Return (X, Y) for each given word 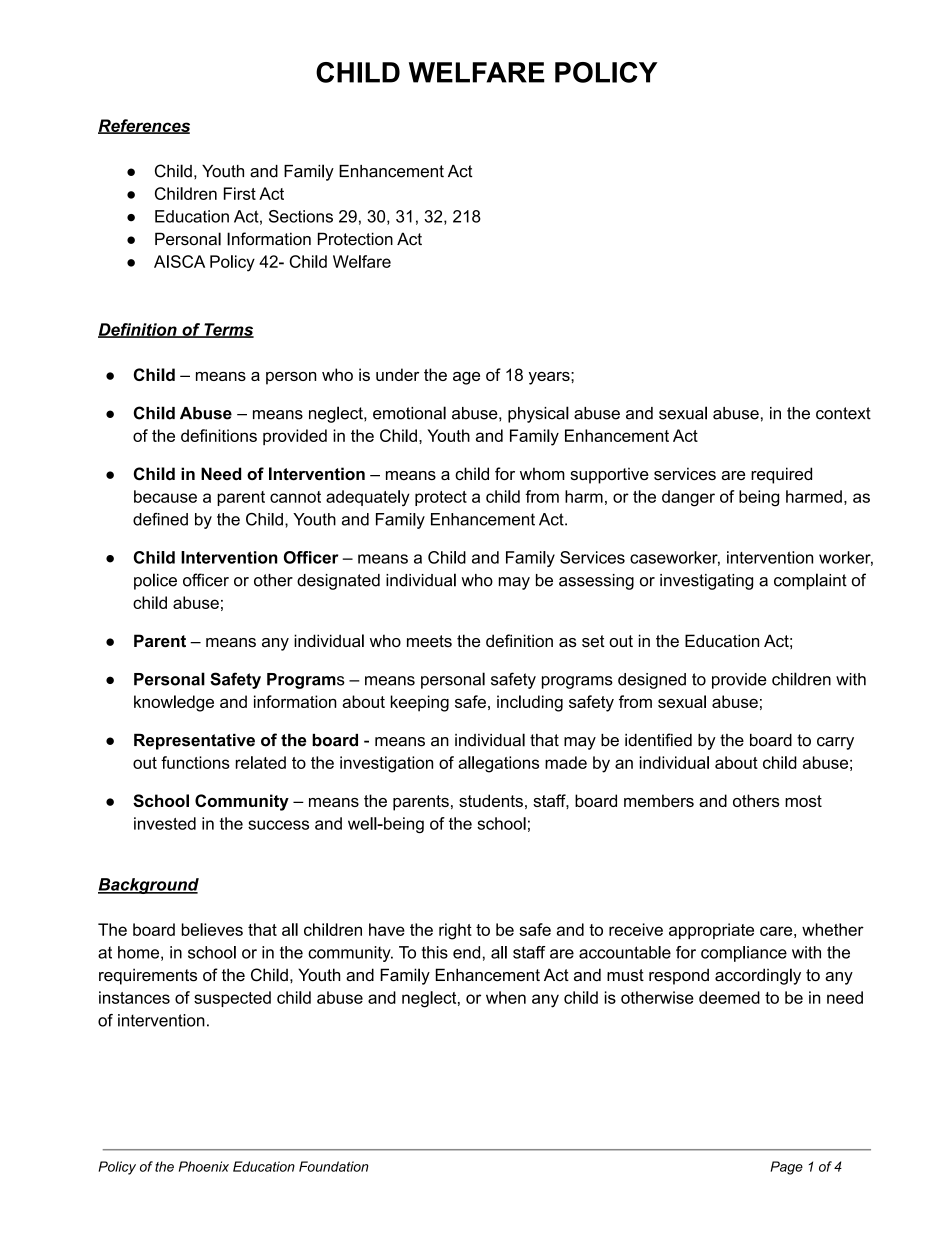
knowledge (174, 703)
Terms (228, 330)
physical (538, 414)
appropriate (711, 931)
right (455, 931)
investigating (706, 582)
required (781, 475)
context (843, 413)
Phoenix (204, 1166)
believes (212, 929)
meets (429, 641)
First (240, 193)
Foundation (333, 1166)
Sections (301, 216)
